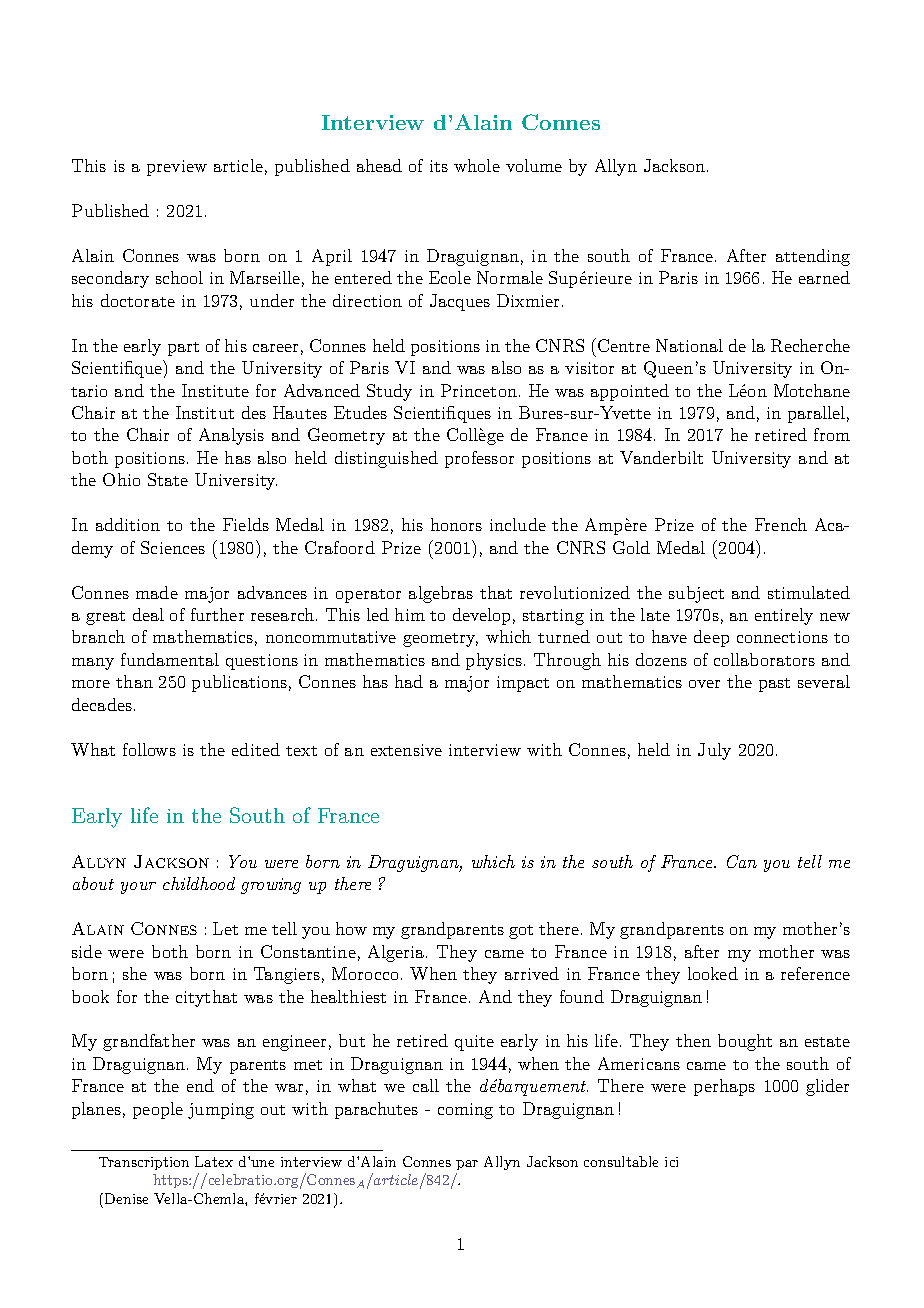 The width and height of the screenshot is (924, 1308). What do you see at coordinates (494, 661) in the screenshot?
I see `physics` at bounding box center [494, 661].
